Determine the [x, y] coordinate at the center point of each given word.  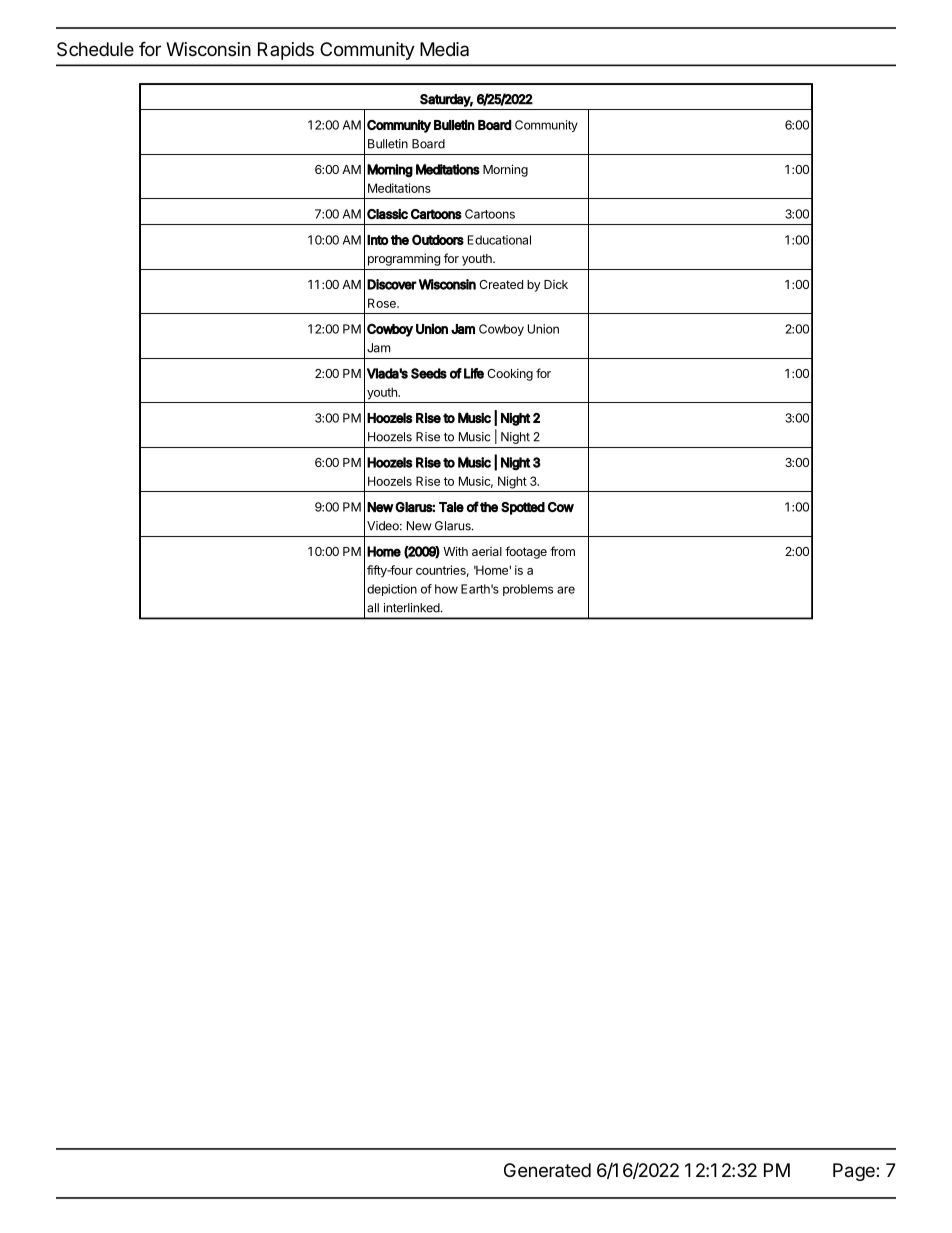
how [446, 589]
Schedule [95, 49]
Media [444, 49]
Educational [499, 240]
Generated [547, 1170]
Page [855, 1172]
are [566, 590]
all [373, 608]
